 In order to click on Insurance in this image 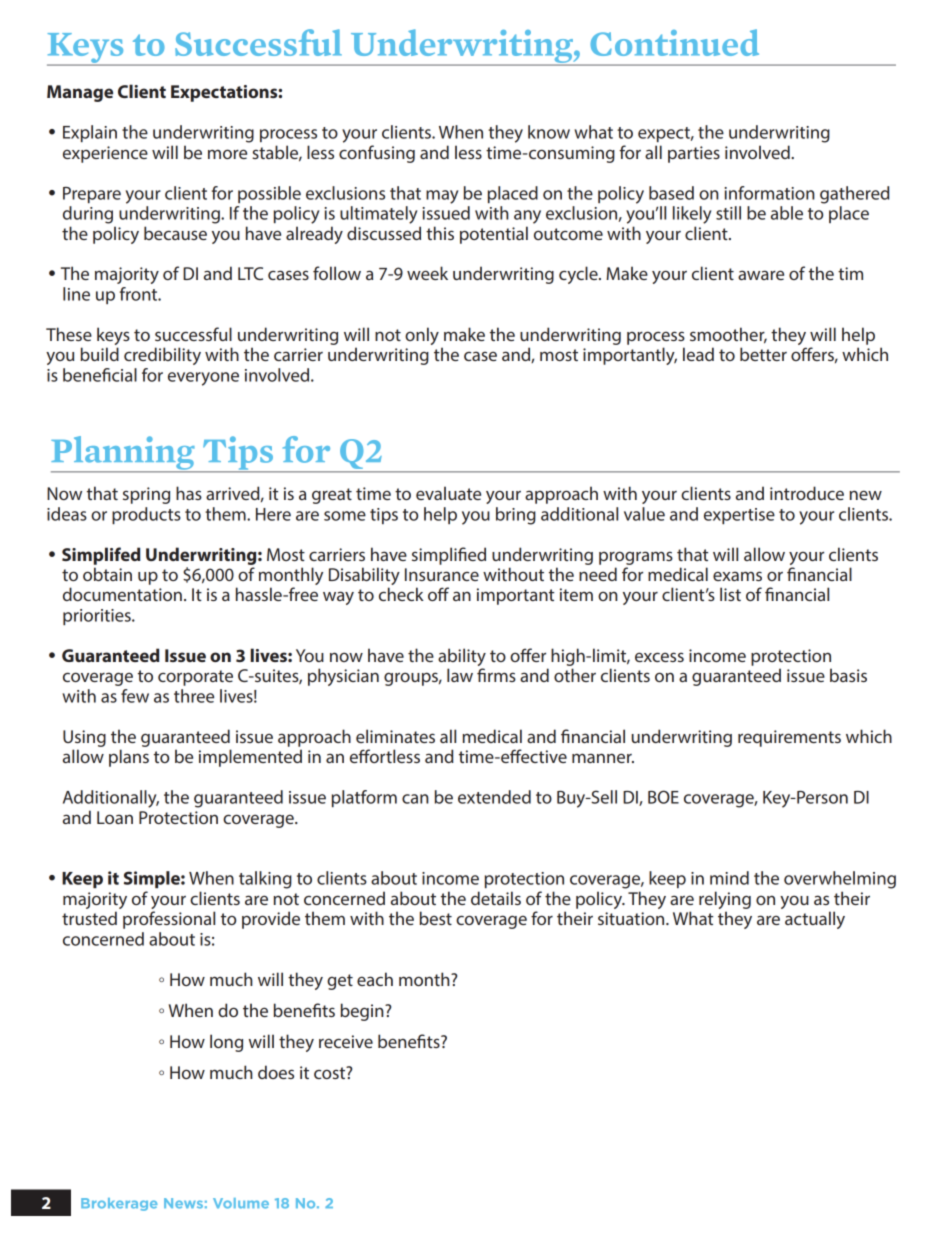, I will do `click(442, 574)`.
